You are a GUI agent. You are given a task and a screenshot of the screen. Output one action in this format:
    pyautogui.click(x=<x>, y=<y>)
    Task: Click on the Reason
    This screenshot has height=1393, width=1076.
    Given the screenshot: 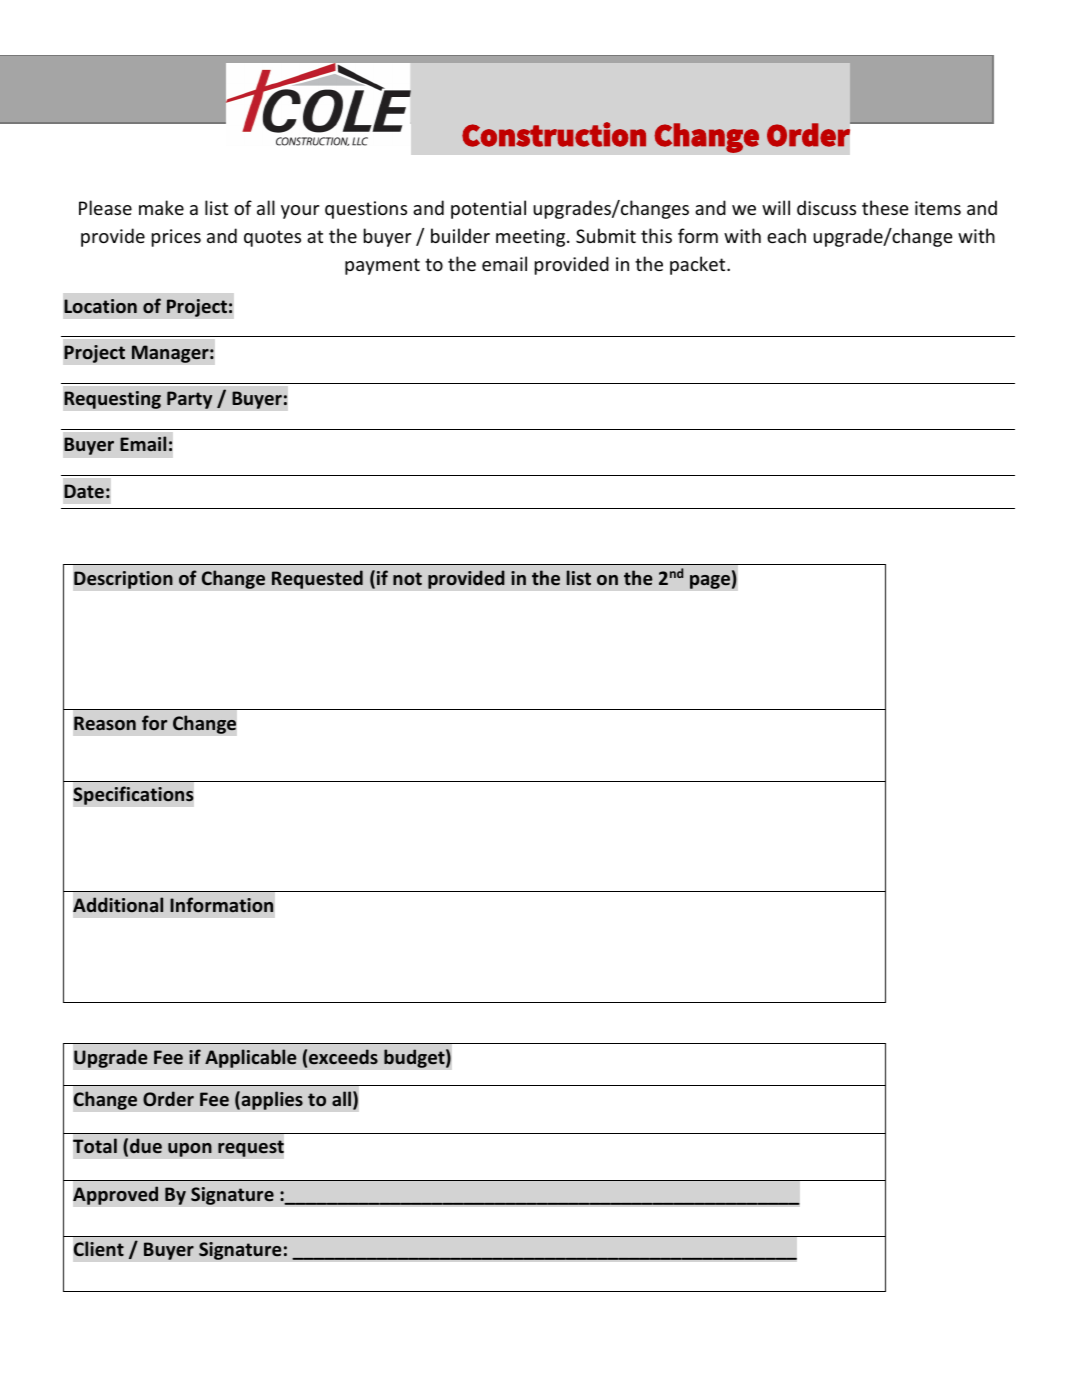 What is the action you would take?
    pyautogui.click(x=105, y=723)
